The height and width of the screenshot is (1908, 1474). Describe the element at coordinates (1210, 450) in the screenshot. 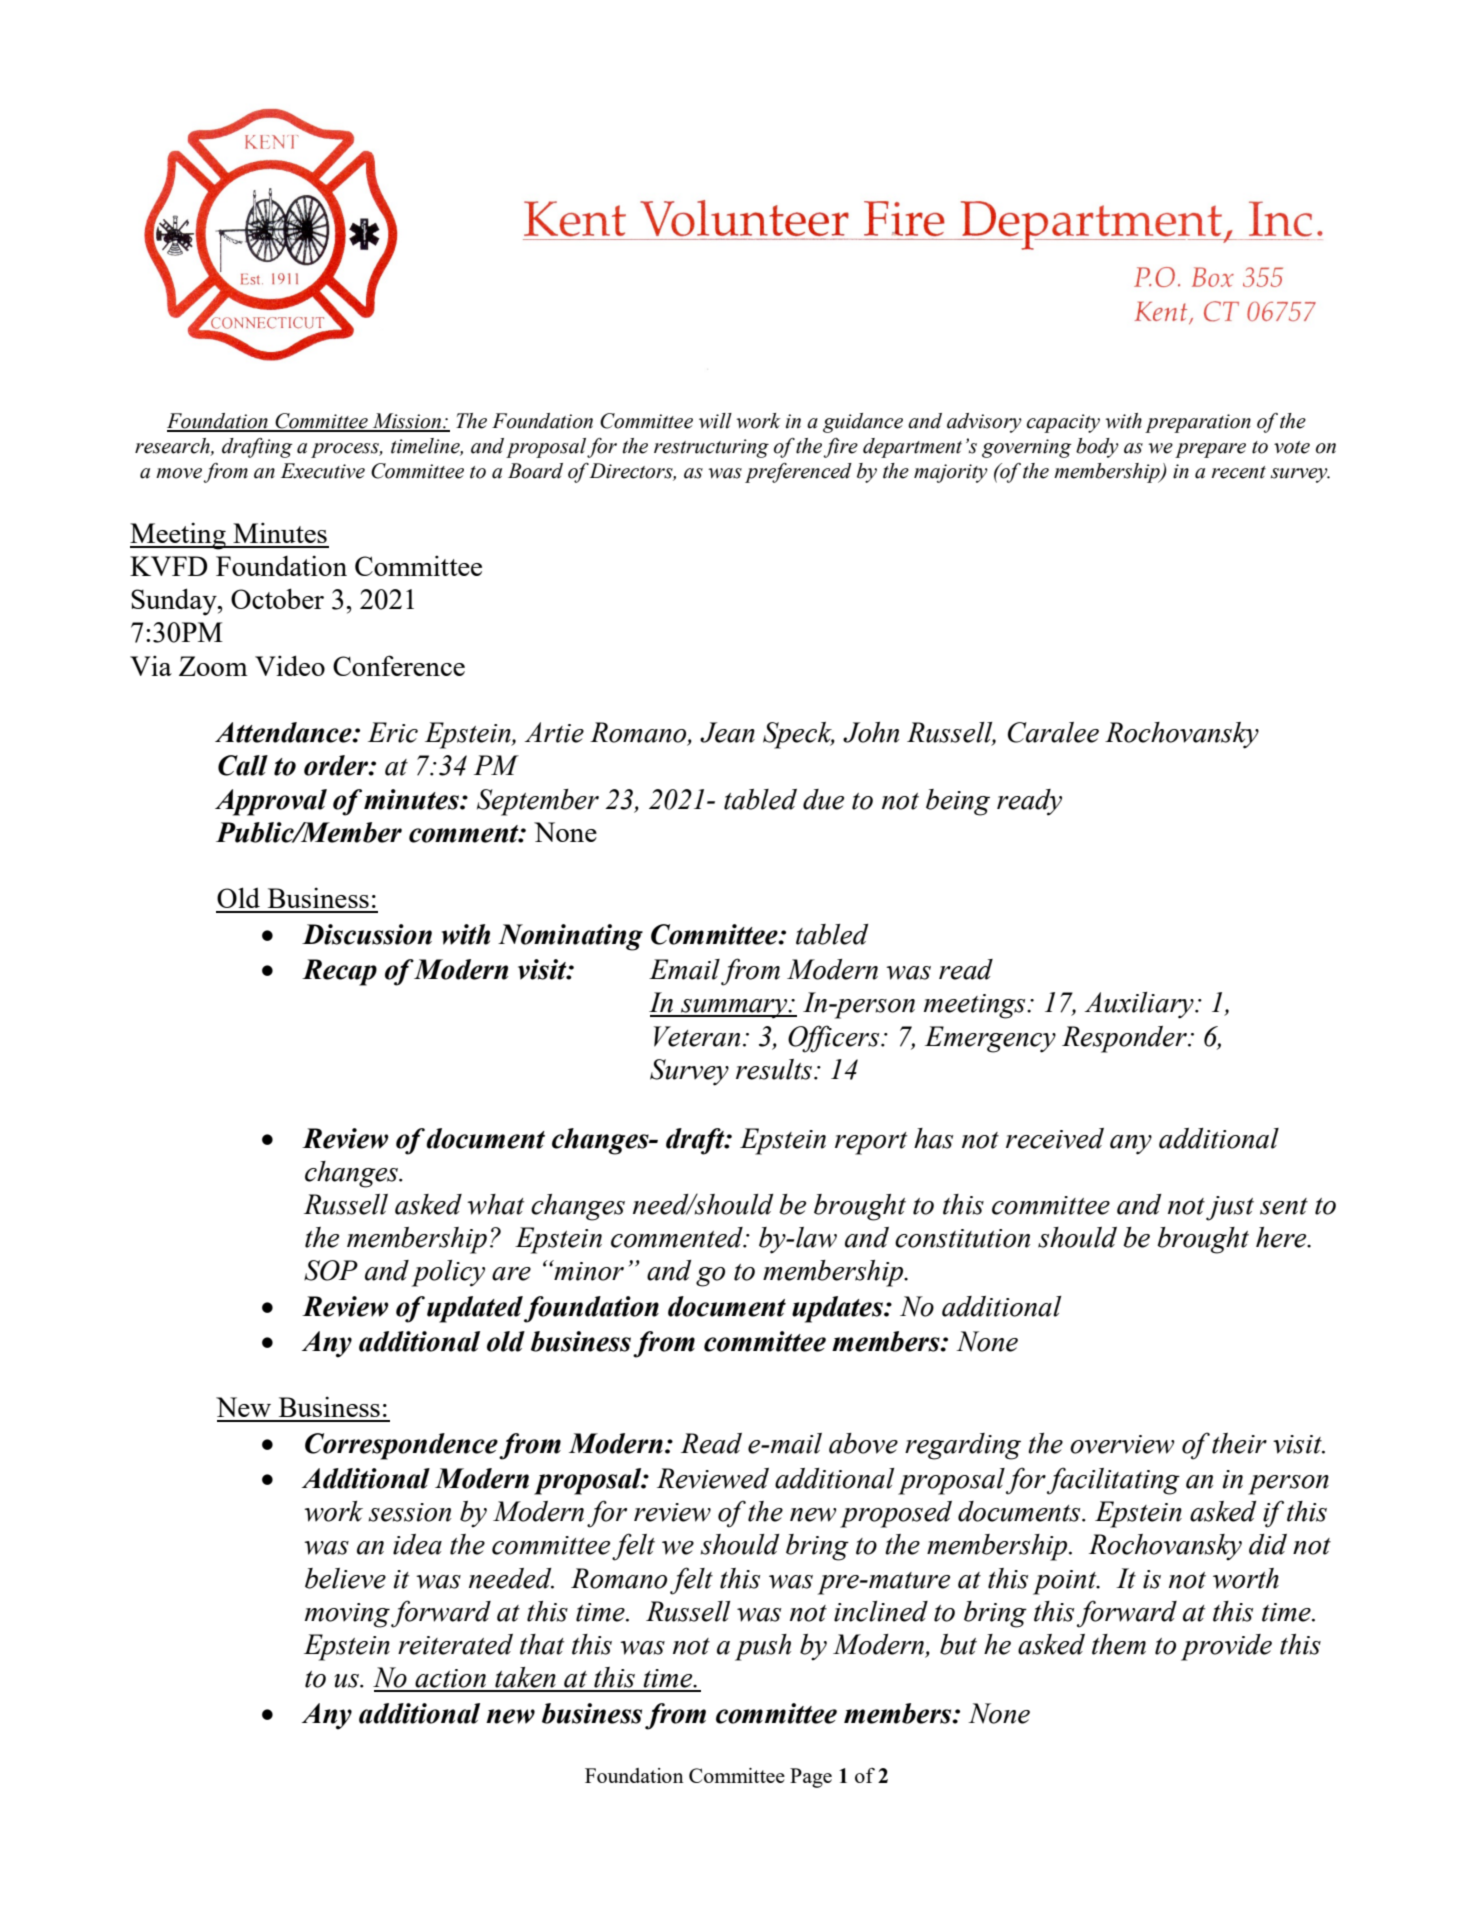

I see `prepare` at that location.
